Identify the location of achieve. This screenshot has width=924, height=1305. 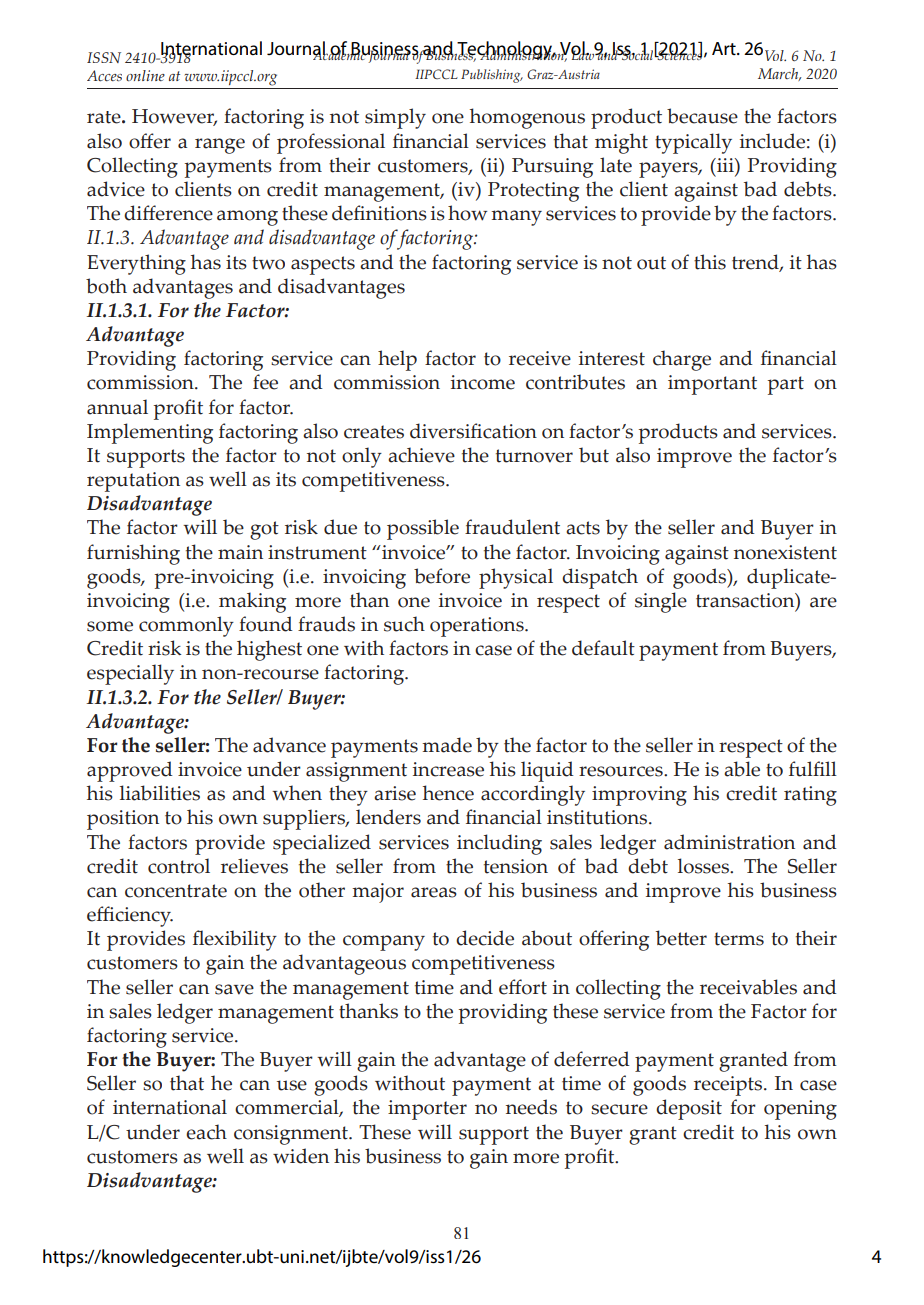
(421, 455).
